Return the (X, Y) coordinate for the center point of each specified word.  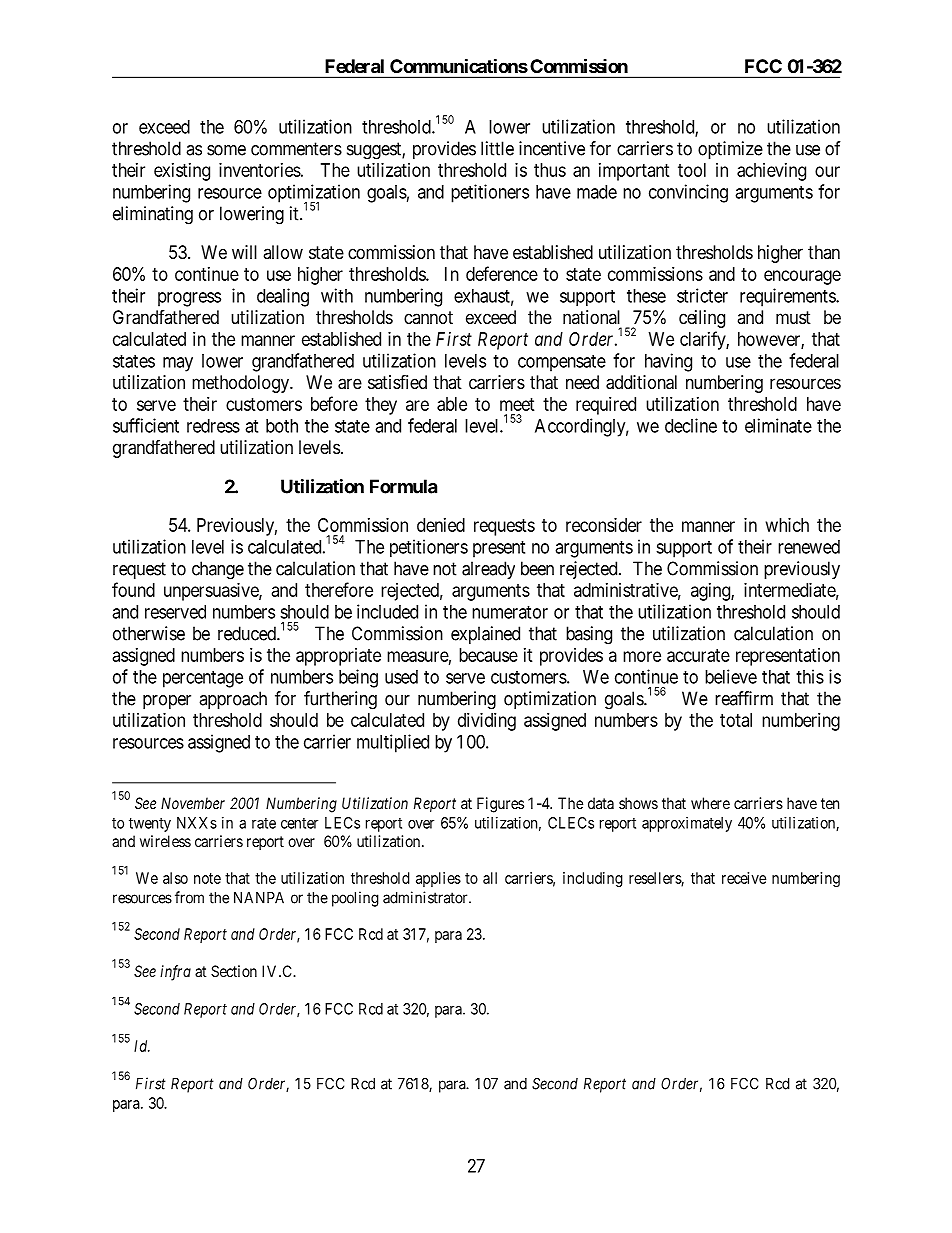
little (497, 148)
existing (182, 172)
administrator (426, 897)
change (218, 570)
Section (234, 971)
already (488, 570)
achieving (771, 172)
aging (711, 592)
